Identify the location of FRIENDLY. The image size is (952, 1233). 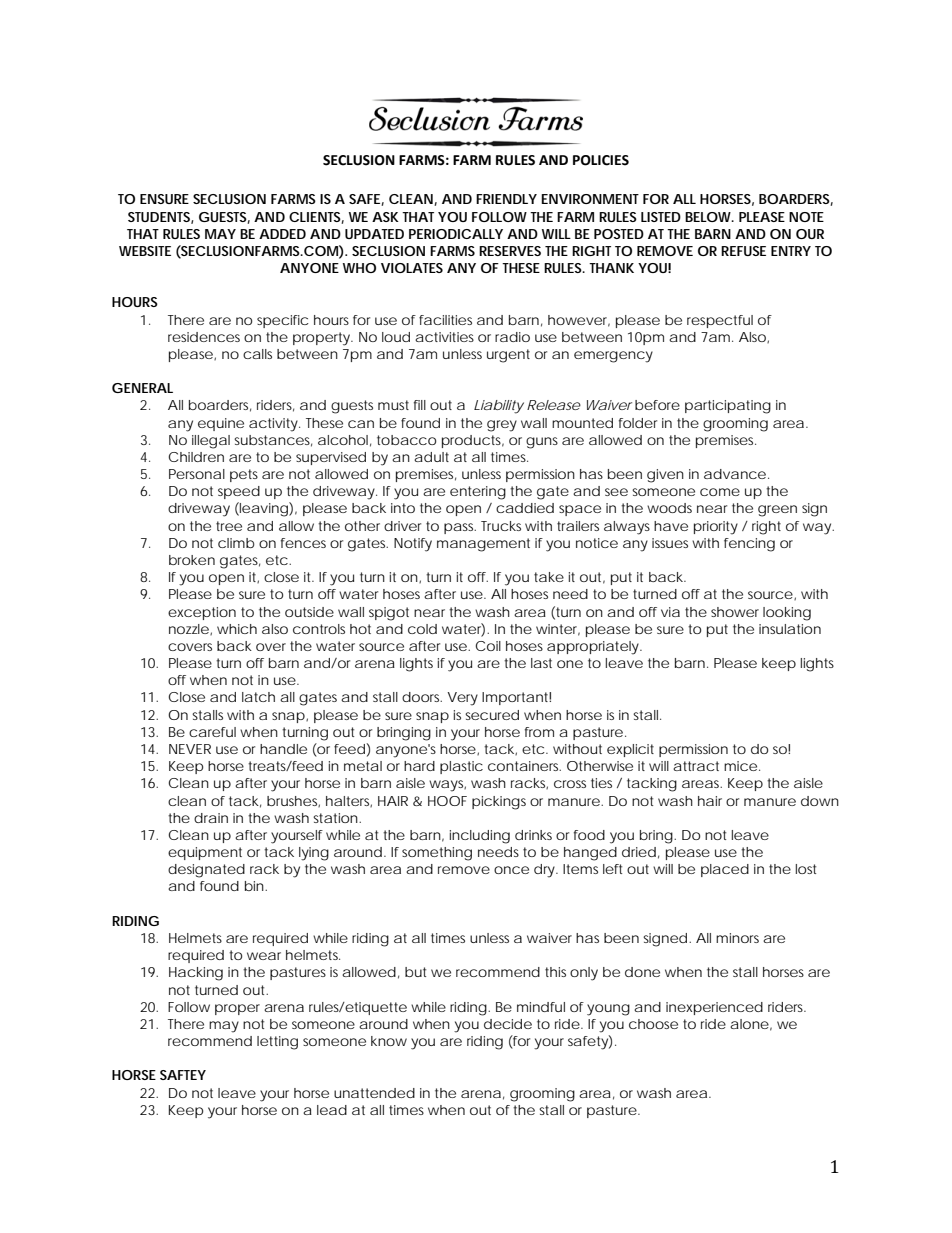
(506, 199).
